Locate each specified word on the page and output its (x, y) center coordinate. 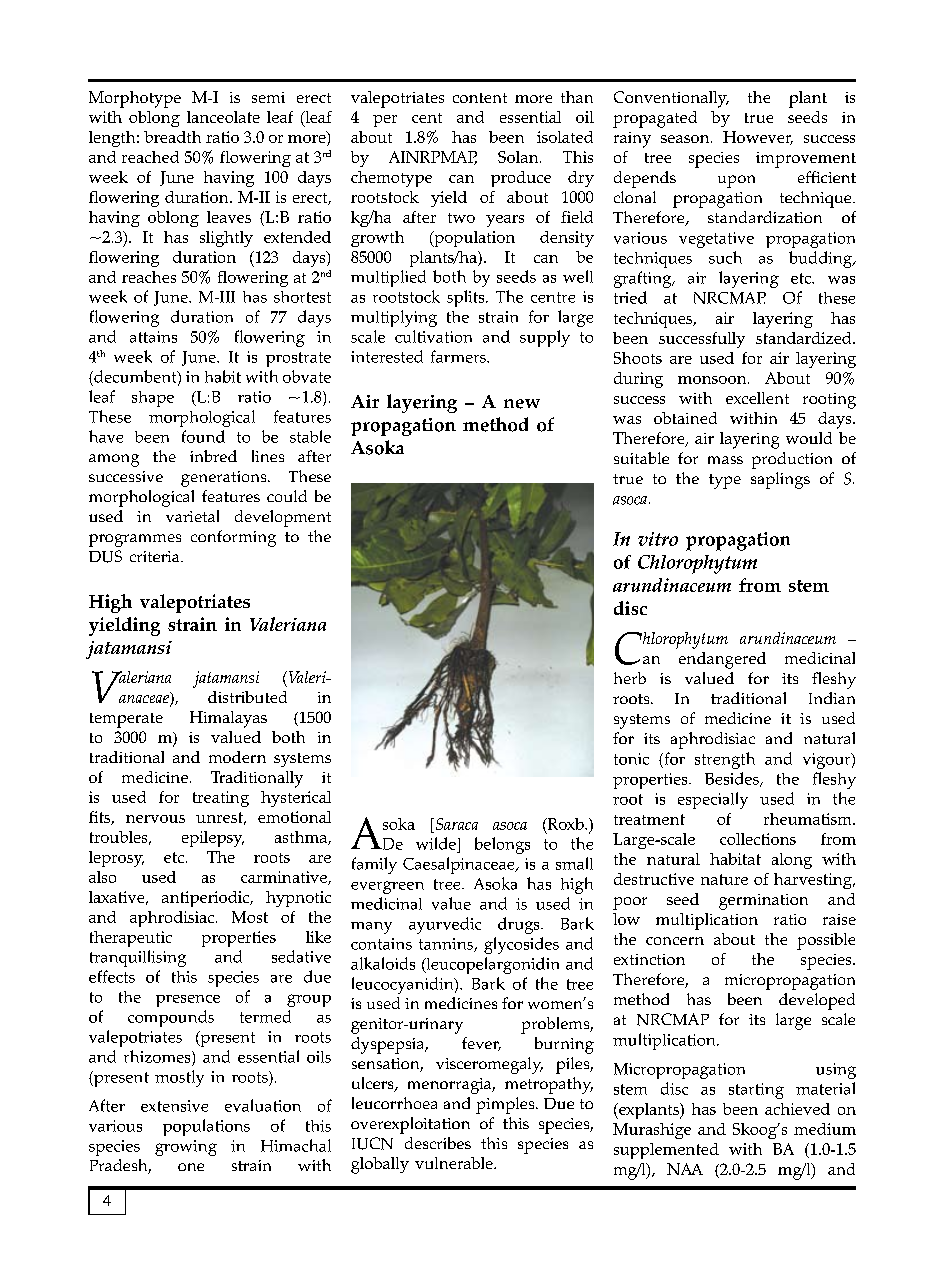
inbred (213, 456)
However (758, 138)
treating (221, 799)
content (480, 98)
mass (725, 460)
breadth (172, 137)
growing (186, 1148)
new (522, 404)
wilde (436, 843)
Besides (733, 779)
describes (438, 1143)
